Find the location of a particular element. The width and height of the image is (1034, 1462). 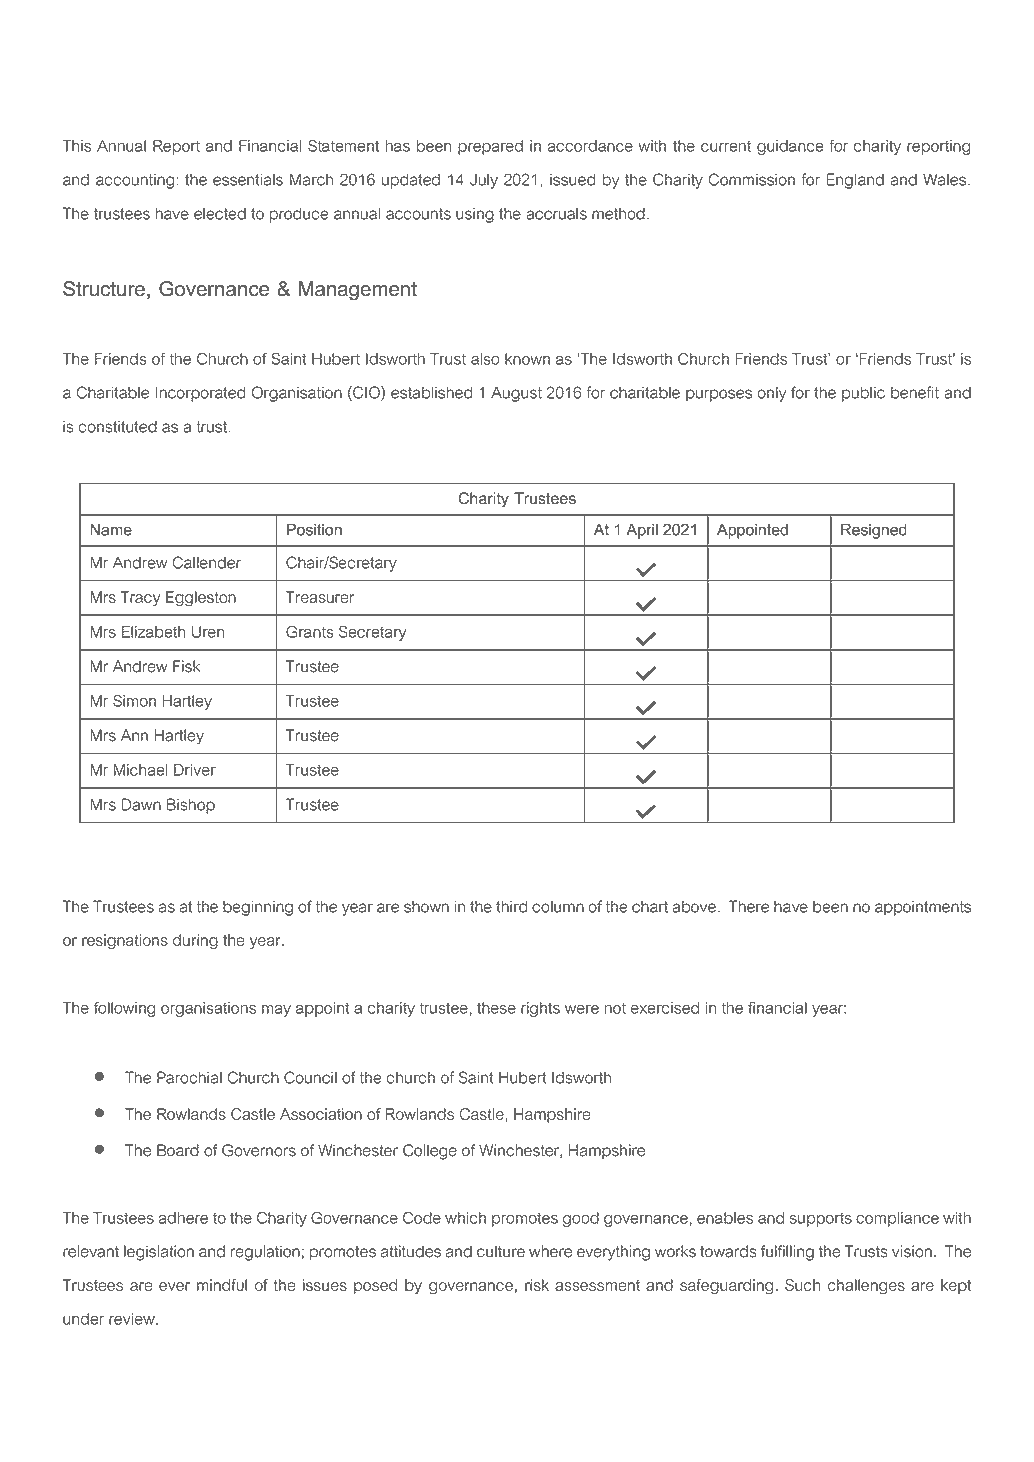

Driver is located at coordinates (195, 770).
